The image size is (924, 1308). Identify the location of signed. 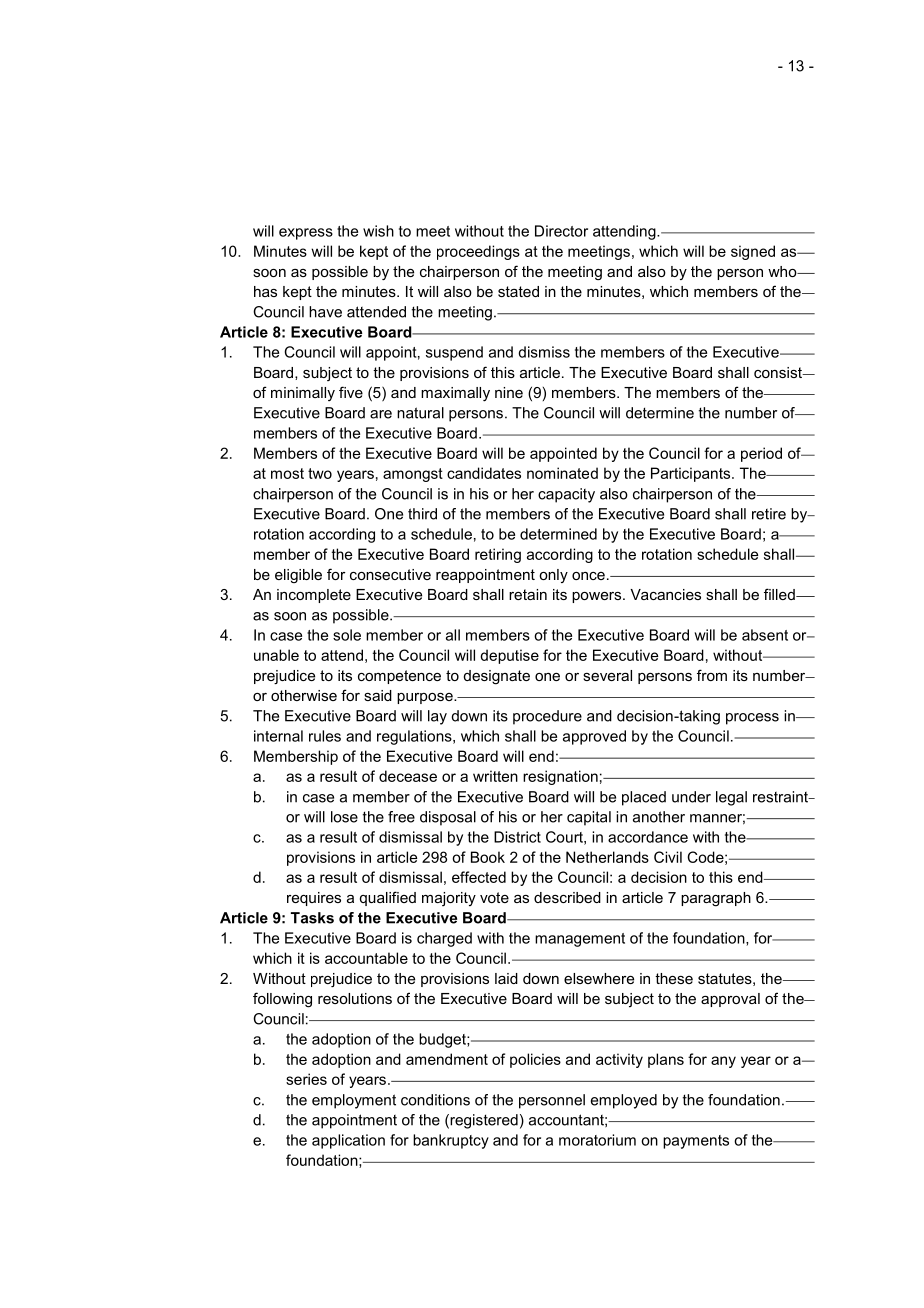
(753, 252).
